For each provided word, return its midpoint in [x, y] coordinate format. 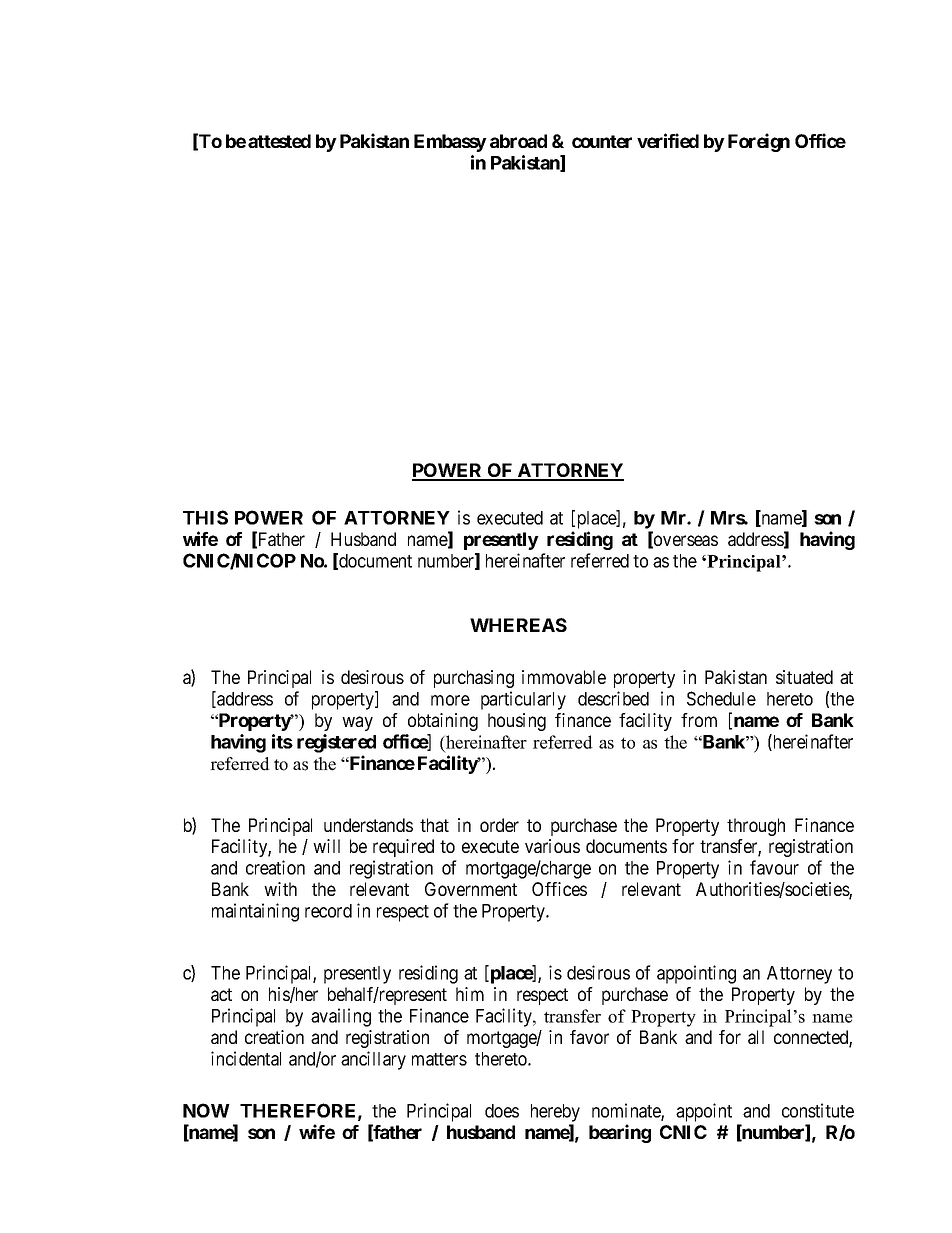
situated [804, 677]
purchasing [474, 679]
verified [668, 140]
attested [279, 141]
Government [471, 889]
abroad [518, 141]
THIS [205, 517]
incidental [246, 1058]
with [280, 889]
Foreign [759, 142]
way [357, 723]
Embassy [450, 143]
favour [774, 867]
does [502, 1111]
